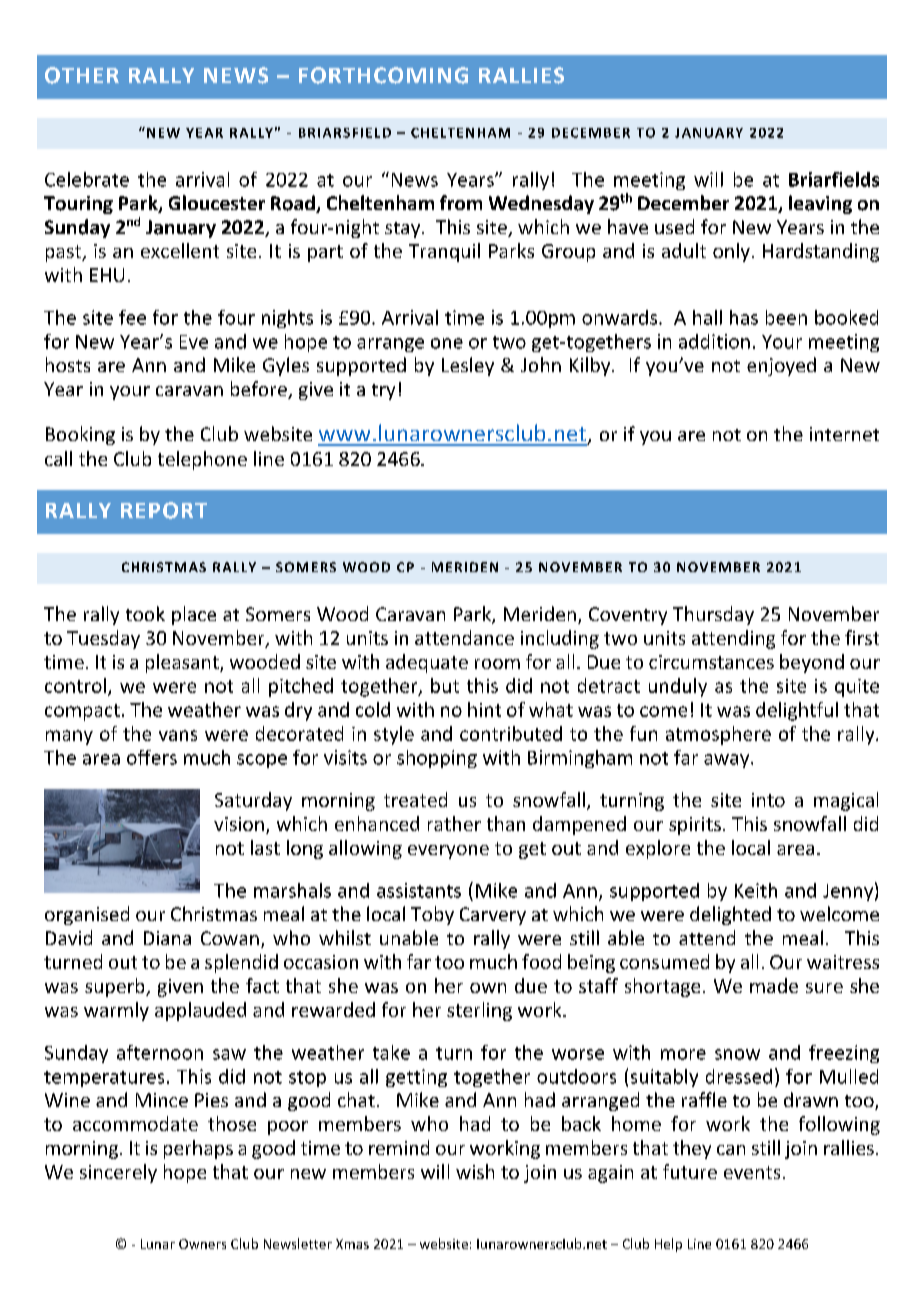  What do you see at coordinates (118, 1173) in the screenshot?
I see `sincerely` at bounding box center [118, 1173].
